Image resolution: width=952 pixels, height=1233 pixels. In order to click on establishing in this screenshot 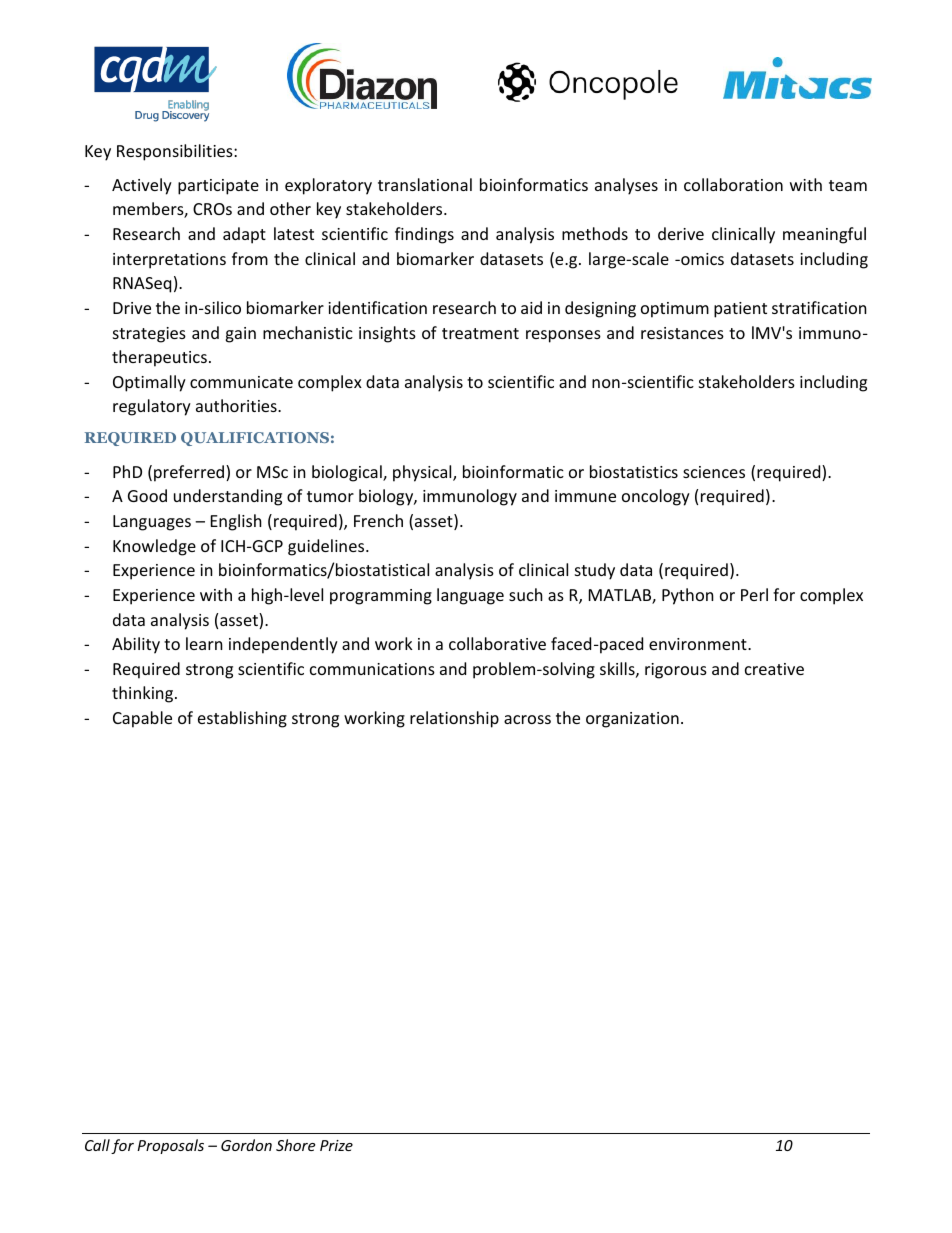, I will do `click(242, 719)`.
